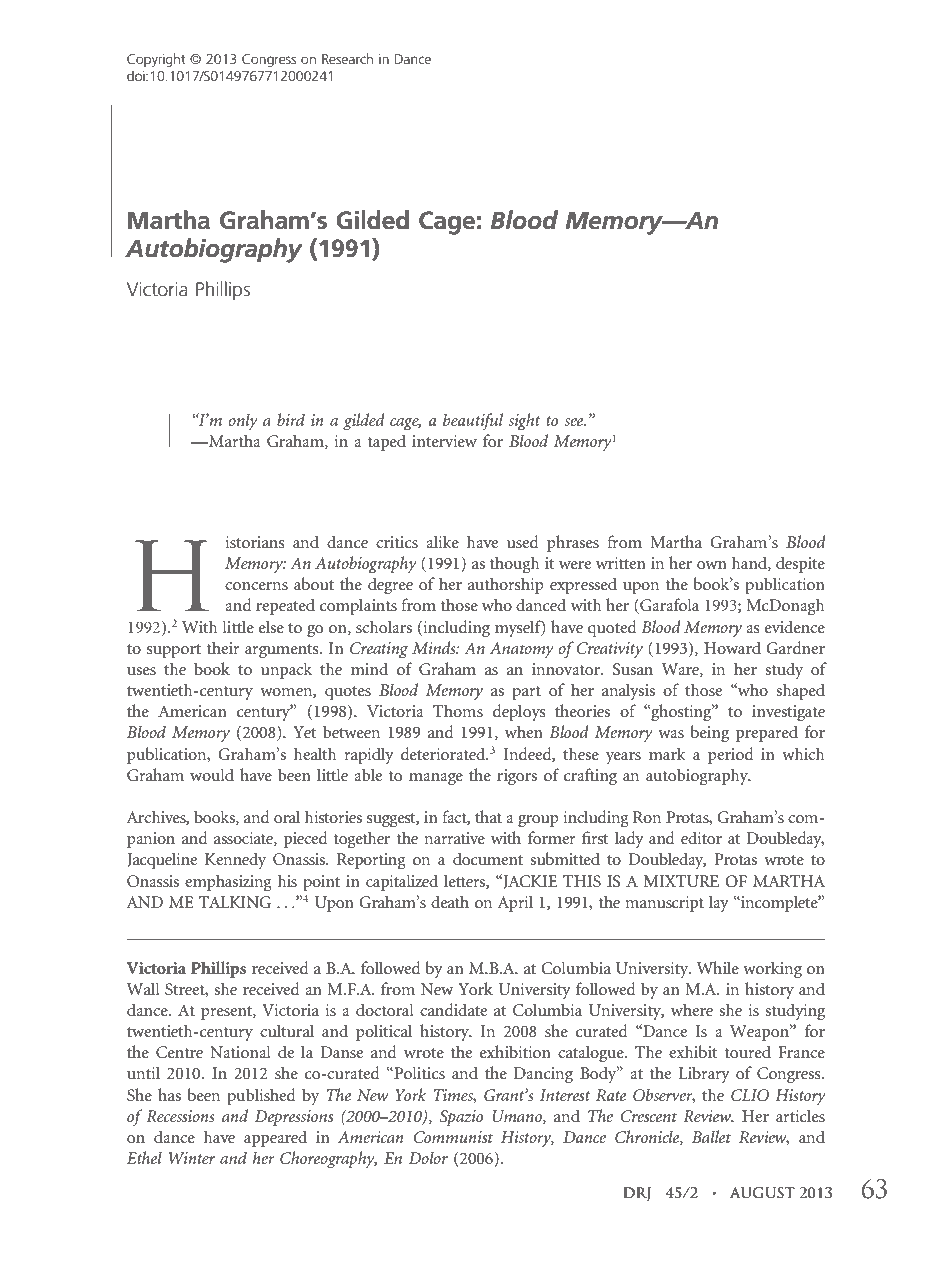  I want to click on Winter, so click(191, 1158).
